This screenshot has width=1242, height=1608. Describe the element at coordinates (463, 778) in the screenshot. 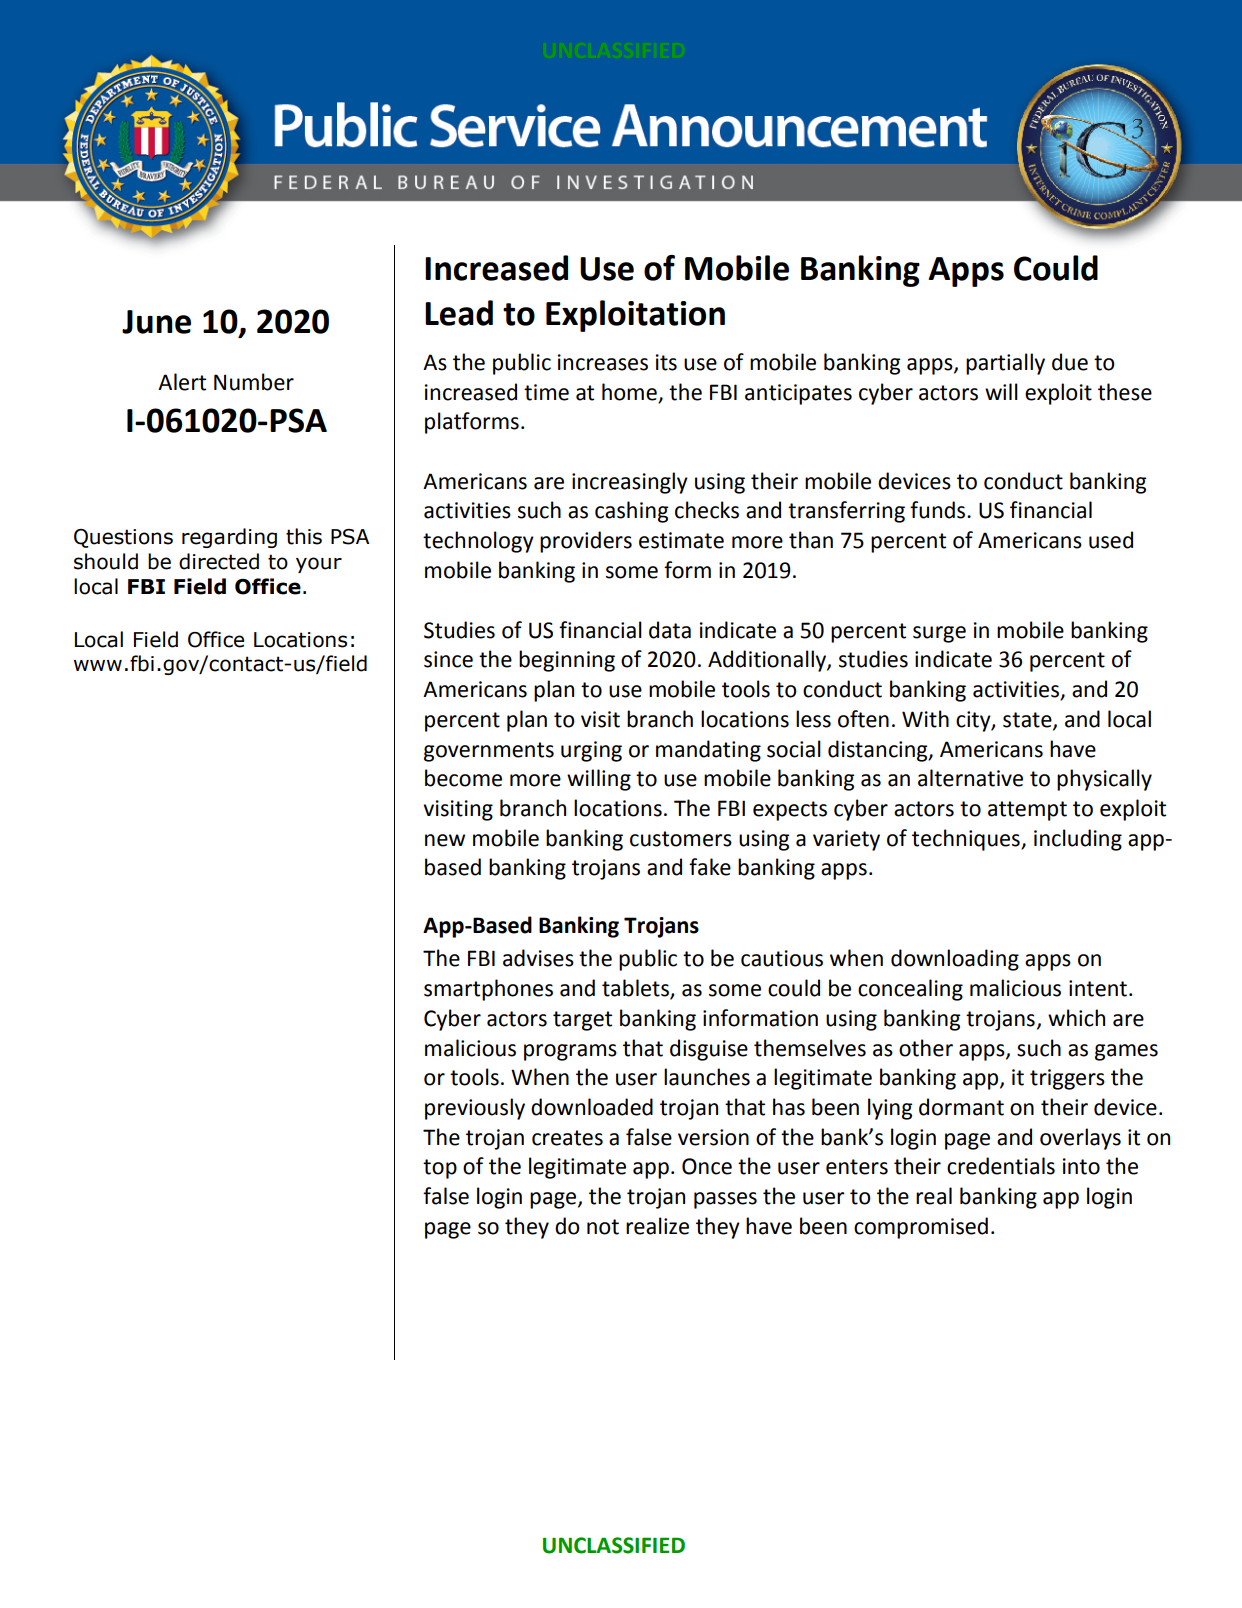

I see `become` at that location.
